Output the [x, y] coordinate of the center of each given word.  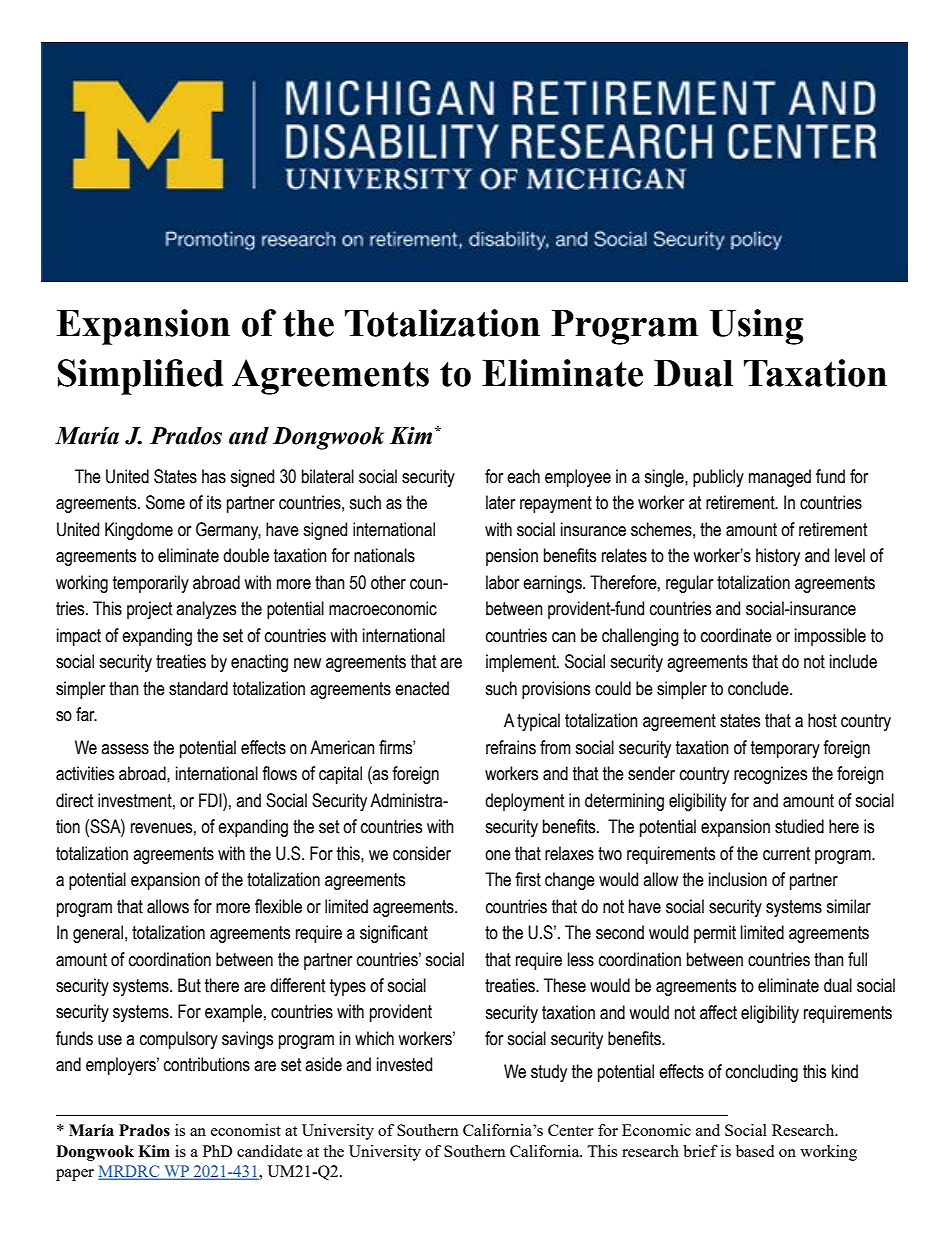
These [565, 985]
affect [718, 1012]
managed [780, 478]
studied [799, 826]
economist [246, 1130]
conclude [759, 688]
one [498, 855]
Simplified [141, 377]
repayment [556, 504]
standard [198, 688]
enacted [422, 688]
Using [756, 327]
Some [165, 502]
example [233, 1013]
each [523, 476]
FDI [211, 800]
